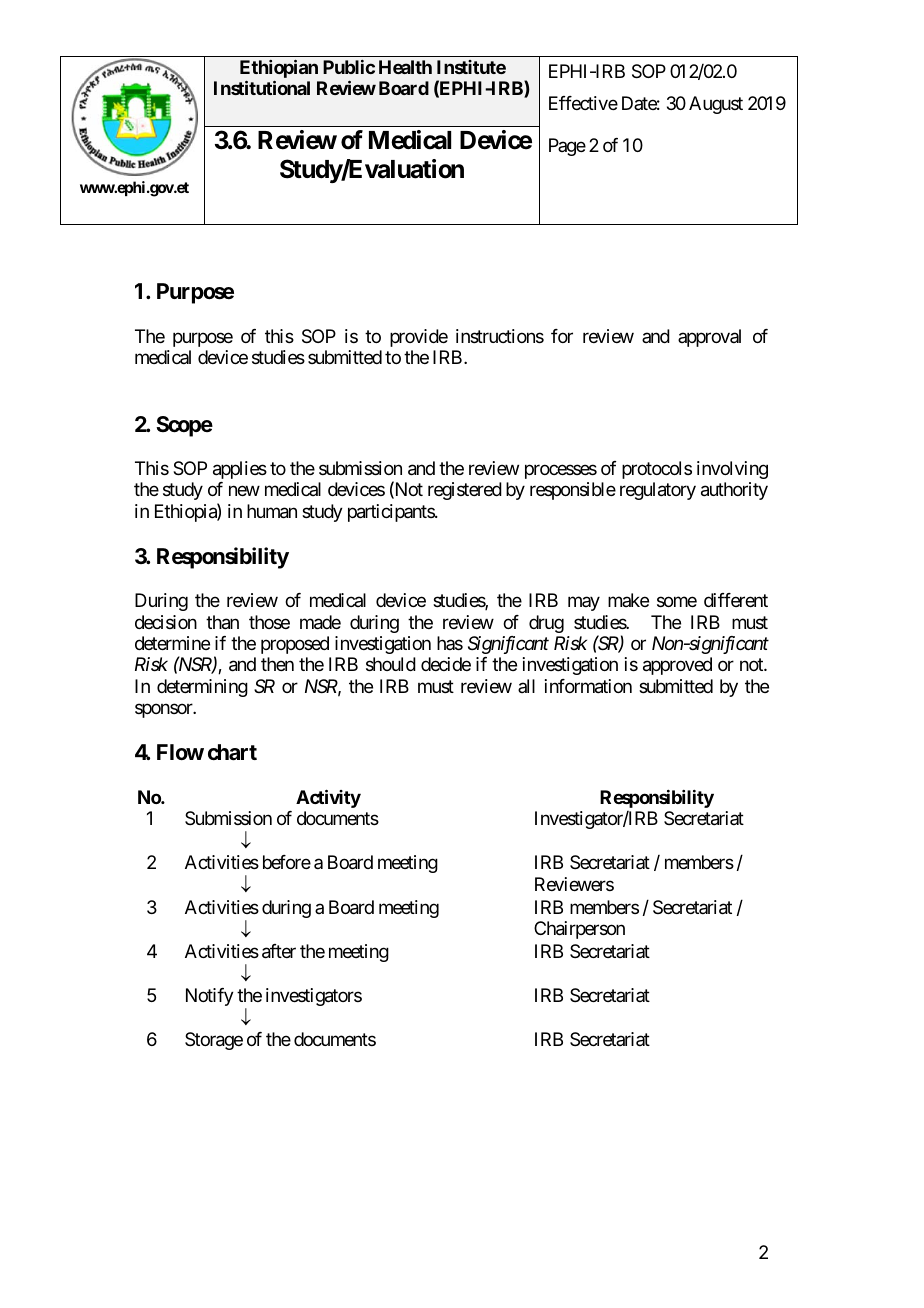  What do you see at coordinates (446, 664) in the page?
I see `decide` at bounding box center [446, 664].
